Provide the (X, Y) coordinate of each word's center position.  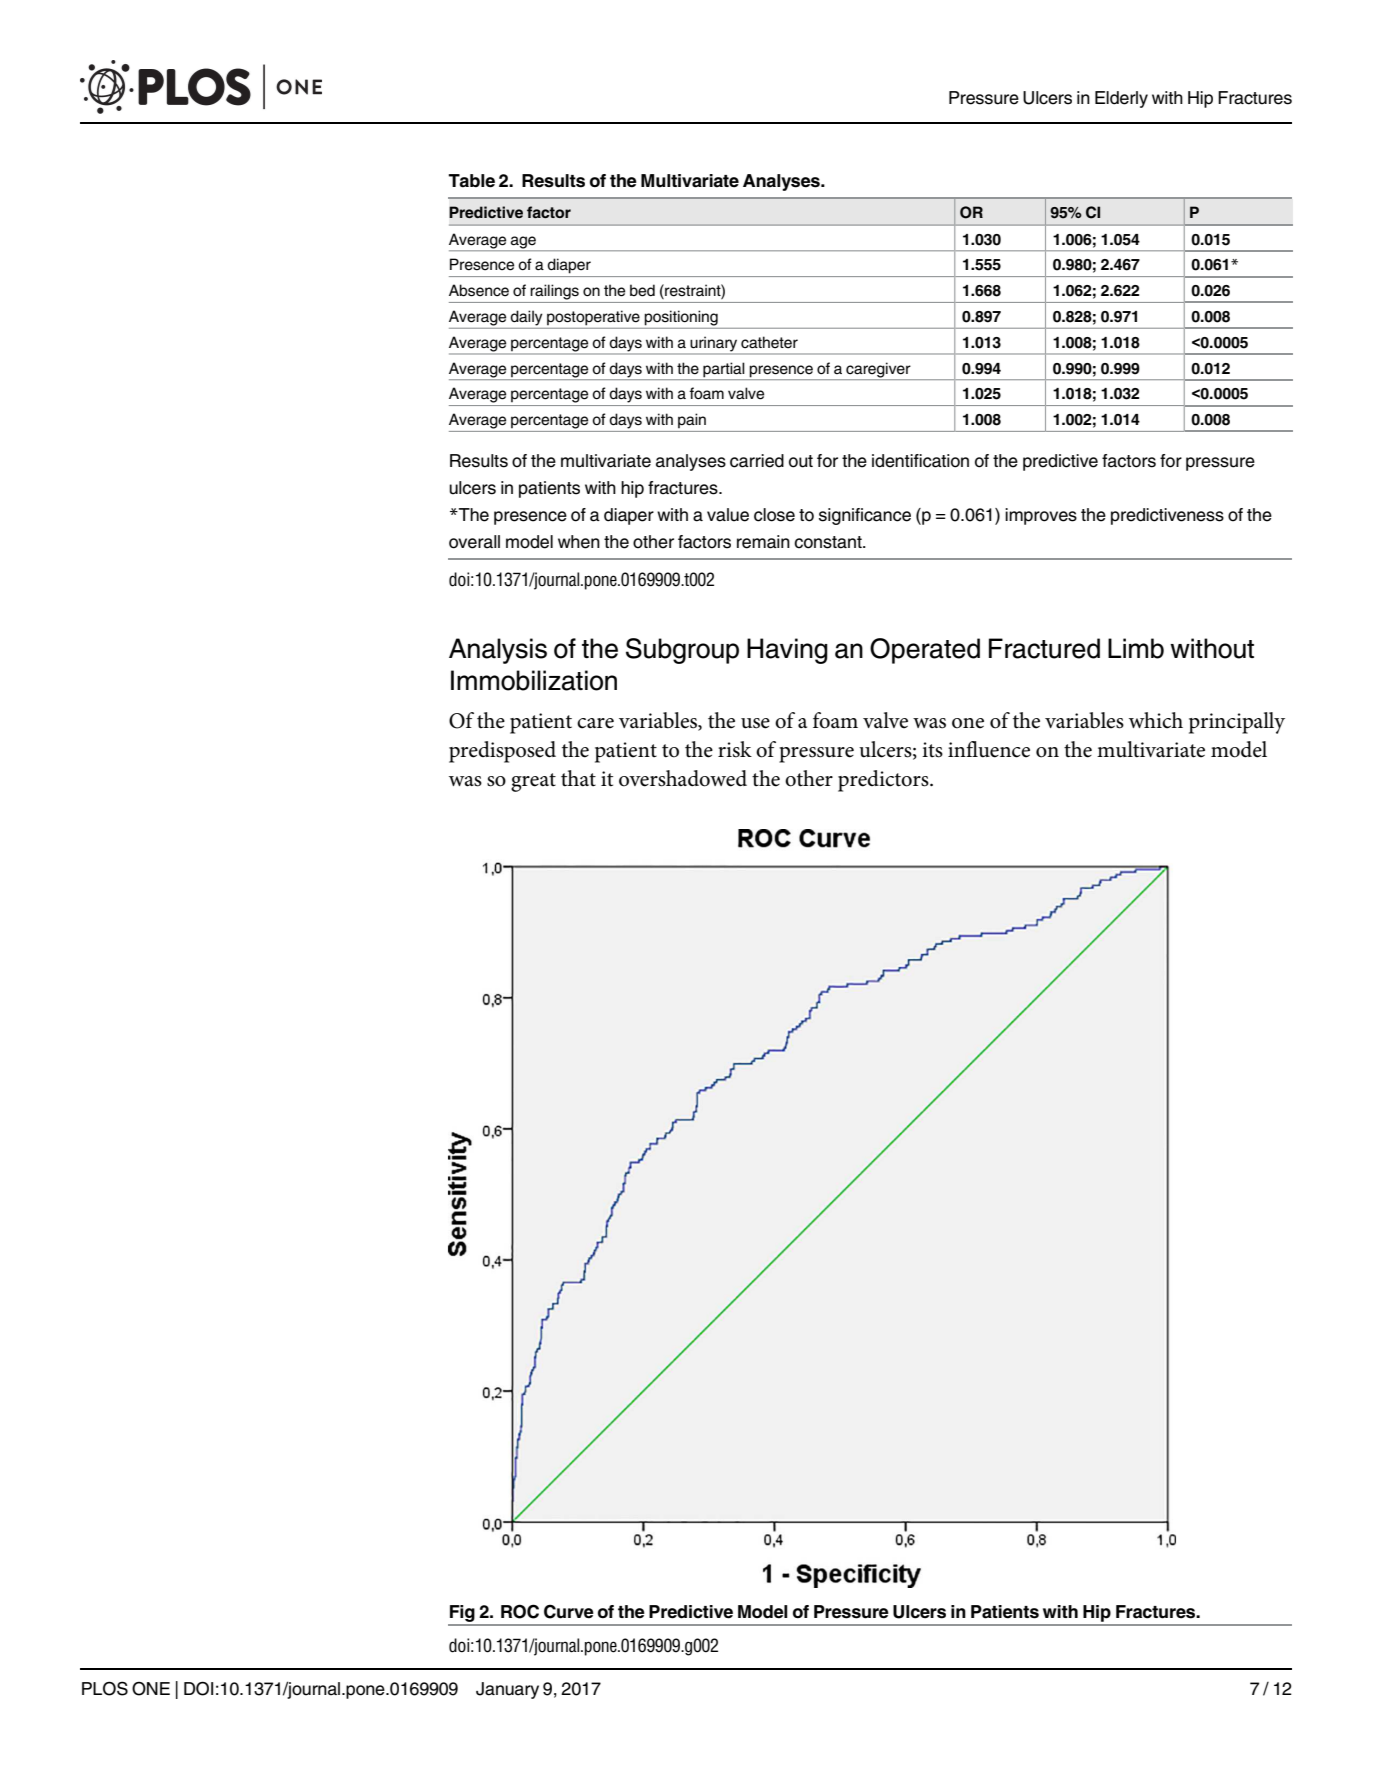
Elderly (1121, 99)
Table (471, 181)
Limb (1136, 648)
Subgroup (682, 651)
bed (642, 290)
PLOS (105, 1688)
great (533, 782)
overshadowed (683, 778)
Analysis (498, 651)
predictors (884, 781)
